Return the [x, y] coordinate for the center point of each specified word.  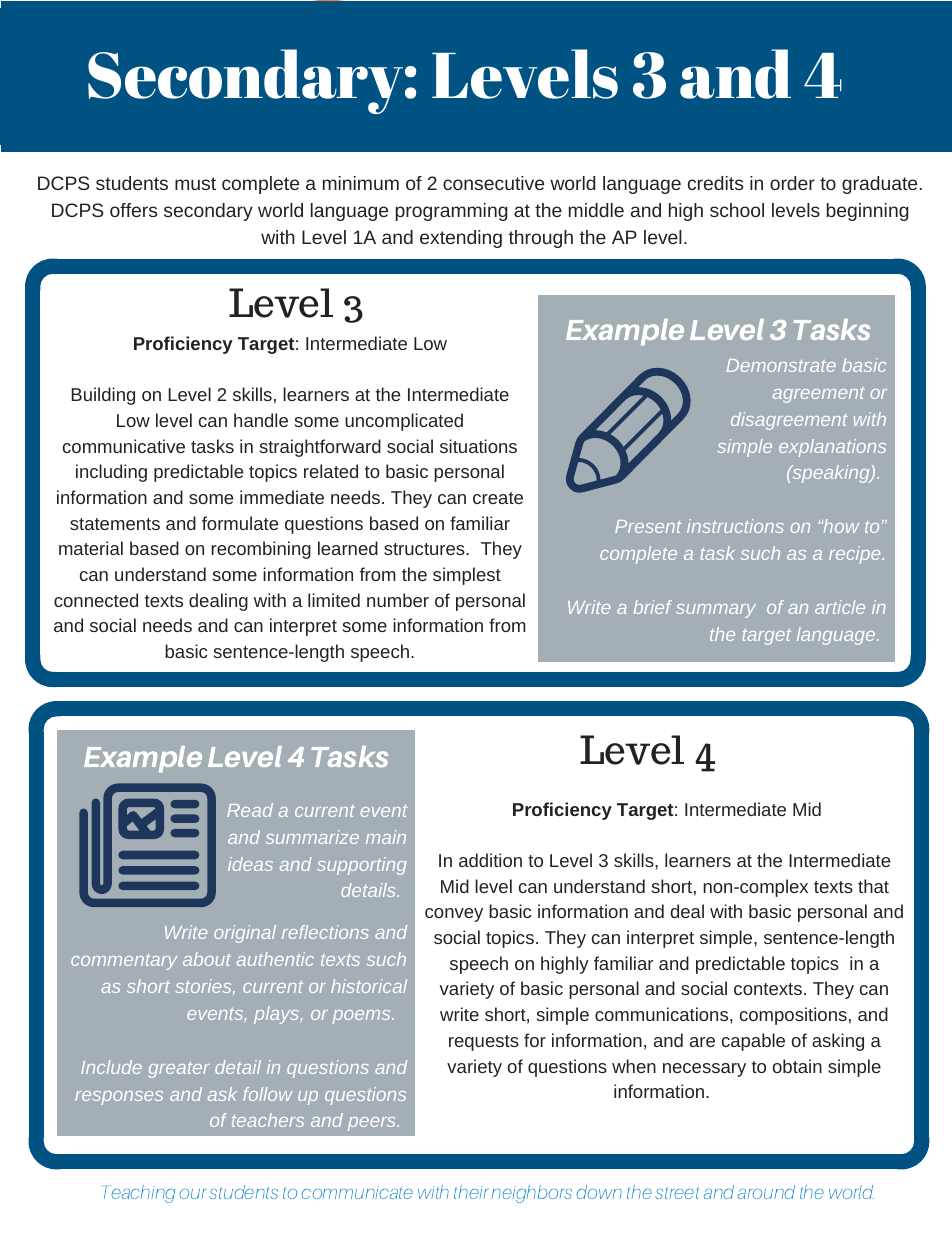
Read [250, 810]
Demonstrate [781, 365]
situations [478, 446]
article [840, 607]
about [207, 959]
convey [454, 915]
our [193, 1194]
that [873, 886]
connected [96, 600]
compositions [793, 1016]
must [195, 183]
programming [452, 212]
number [398, 600]
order [792, 183]
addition [490, 860]
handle [261, 420]
